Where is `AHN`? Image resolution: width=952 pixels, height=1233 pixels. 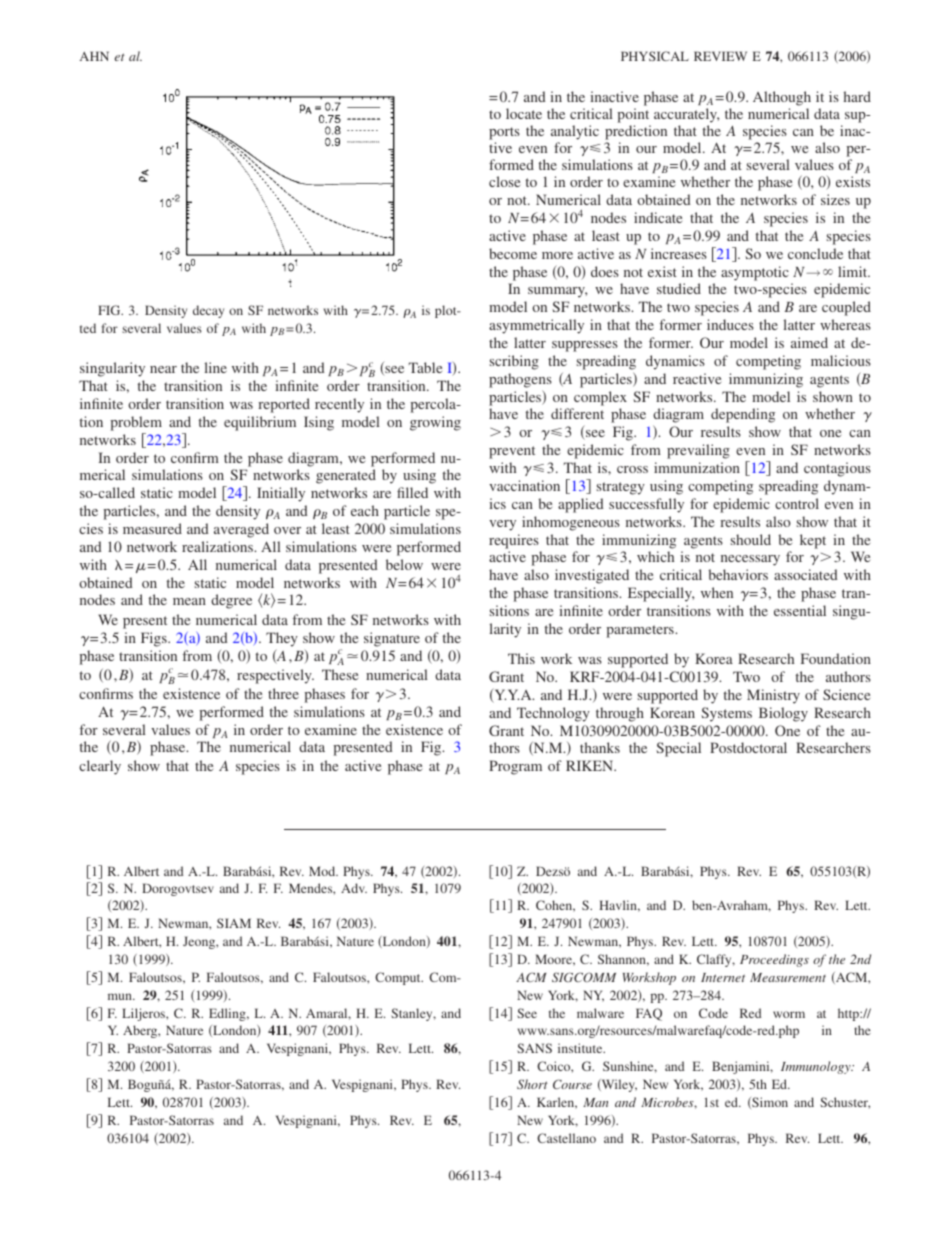
AHN is located at coordinates (94, 56).
